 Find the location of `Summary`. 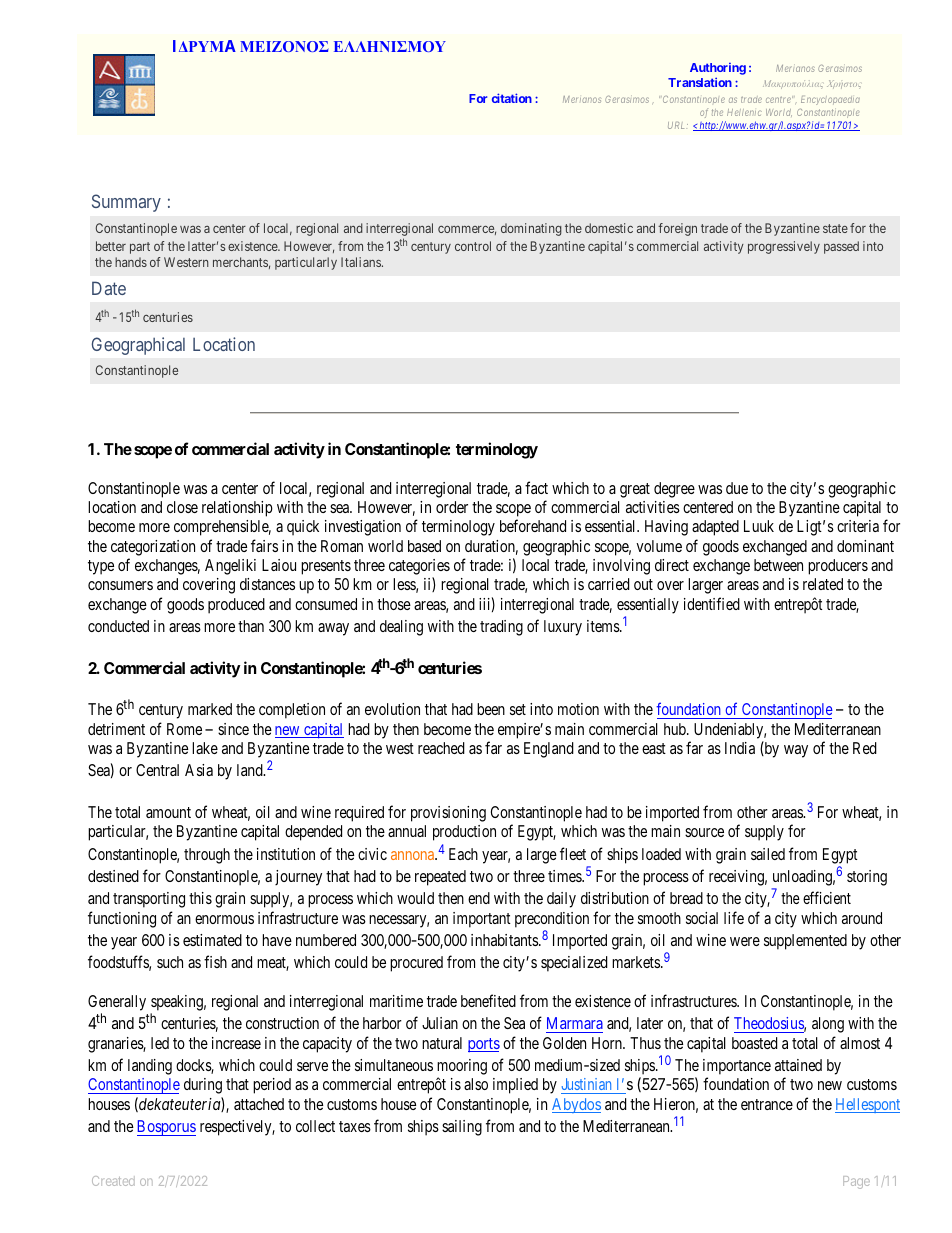

Summary is located at coordinates (126, 203).
